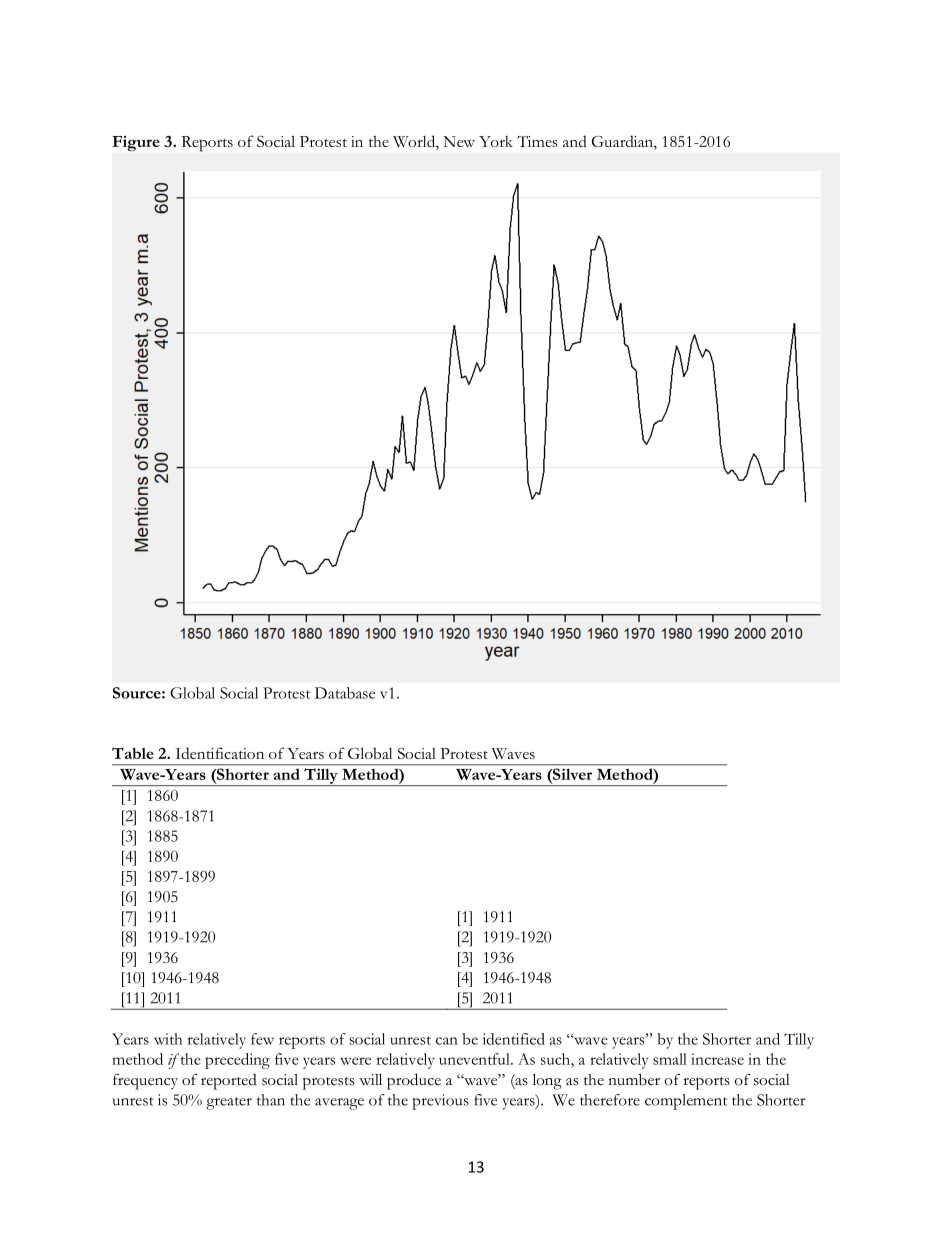  I want to click on produce, so click(414, 1081).
